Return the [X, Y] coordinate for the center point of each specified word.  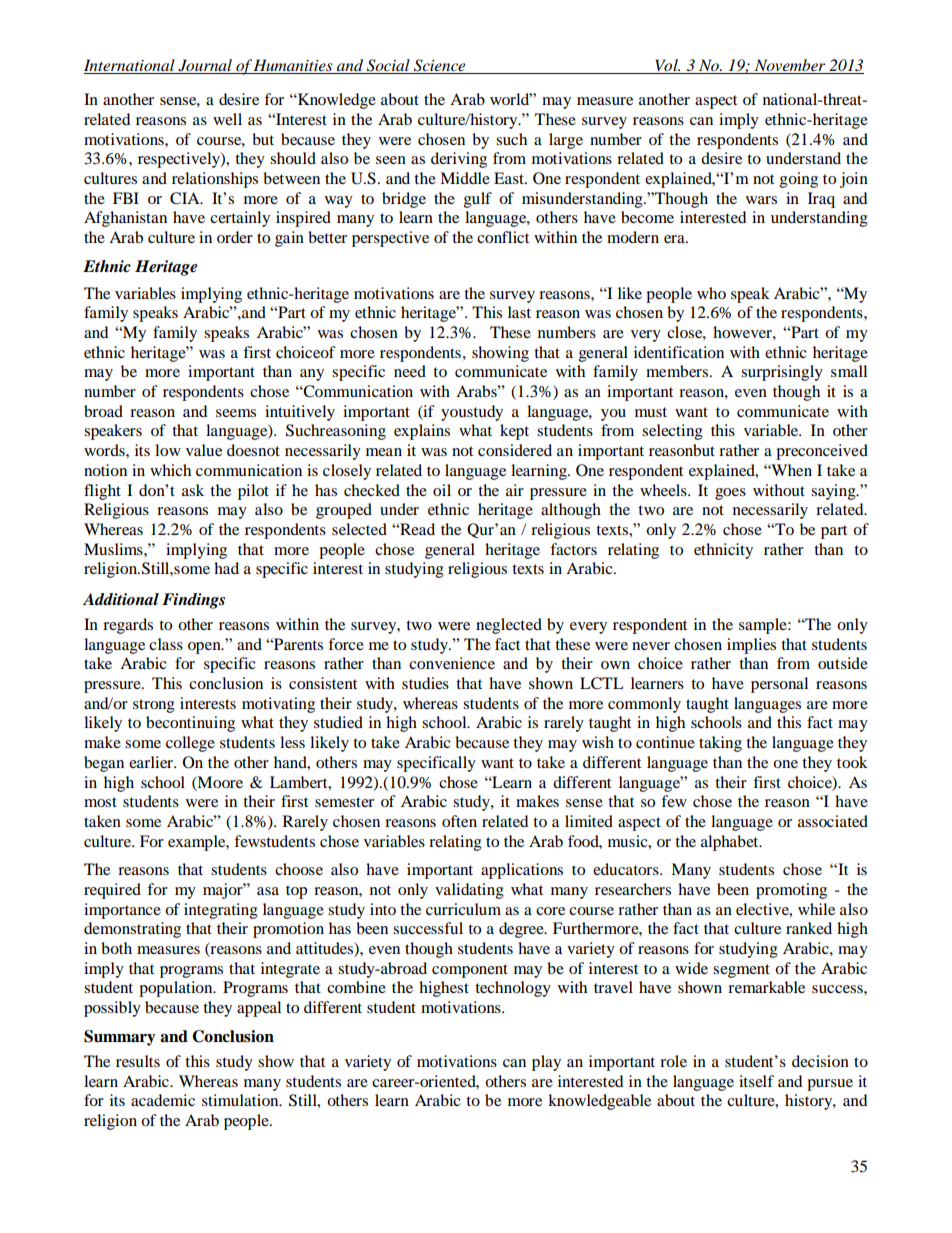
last [519, 312]
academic [163, 1100]
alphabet [731, 843]
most [100, 802]
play [546, 1063]
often [459, 821]
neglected [509, 626]
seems [236, 413]
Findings [193, 601]
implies [751, 646]
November [790, 66]
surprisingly [782, 373]
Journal [205, 66]
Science [440, 66]
